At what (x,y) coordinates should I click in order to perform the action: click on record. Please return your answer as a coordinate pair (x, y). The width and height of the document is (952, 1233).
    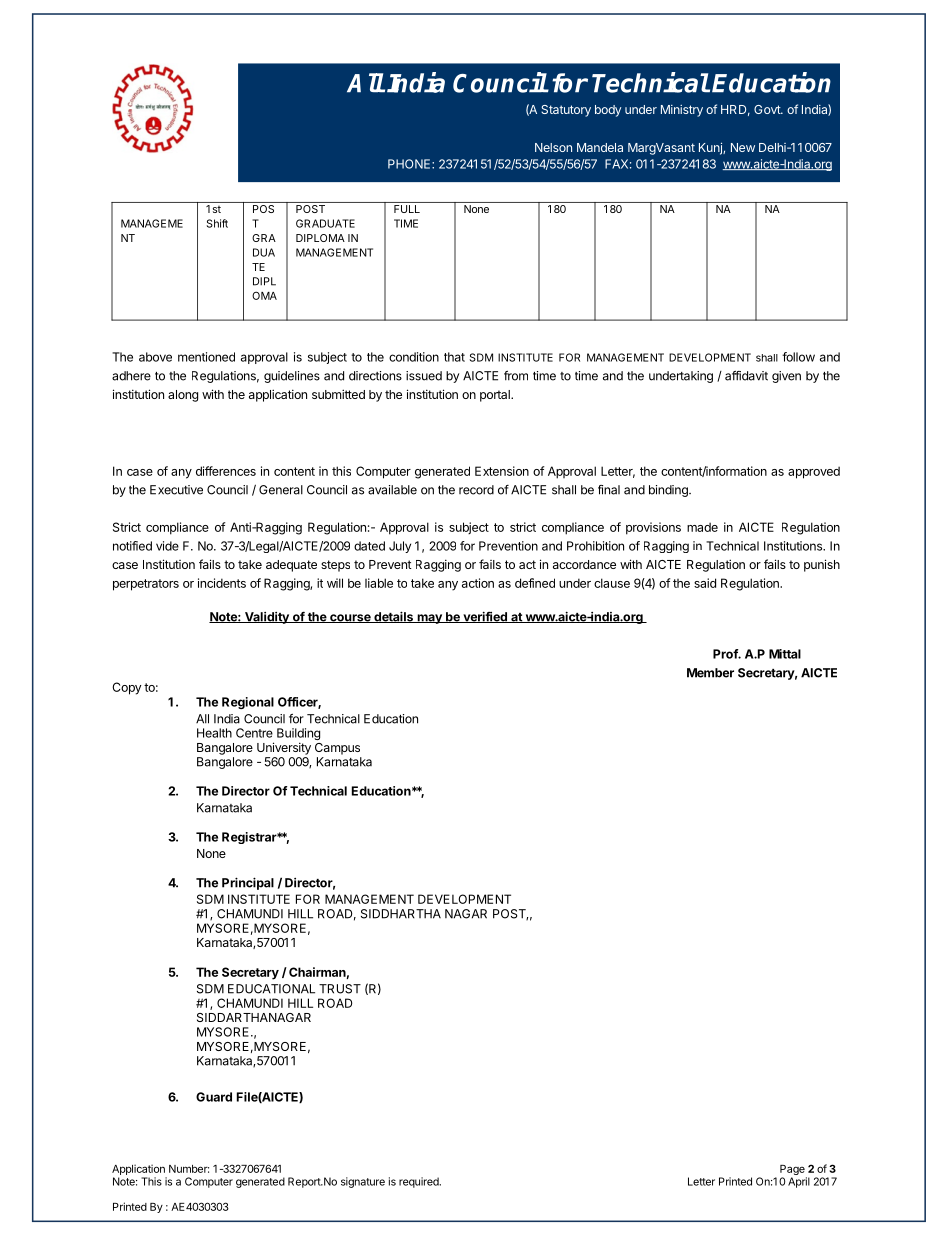
    Looking at the image, I should click on (476, 490).
